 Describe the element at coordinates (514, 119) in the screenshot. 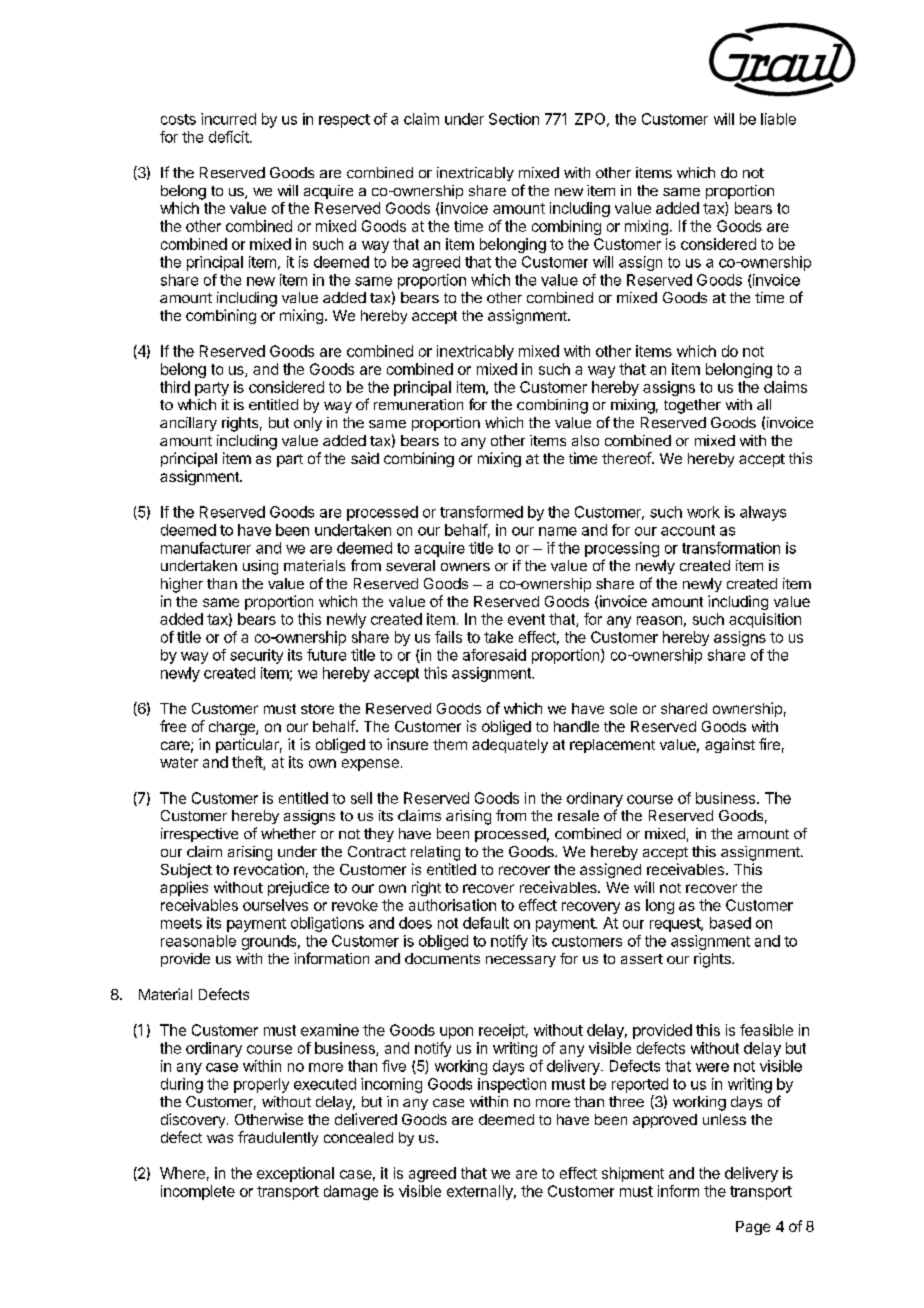

I see `Section` at that location.
